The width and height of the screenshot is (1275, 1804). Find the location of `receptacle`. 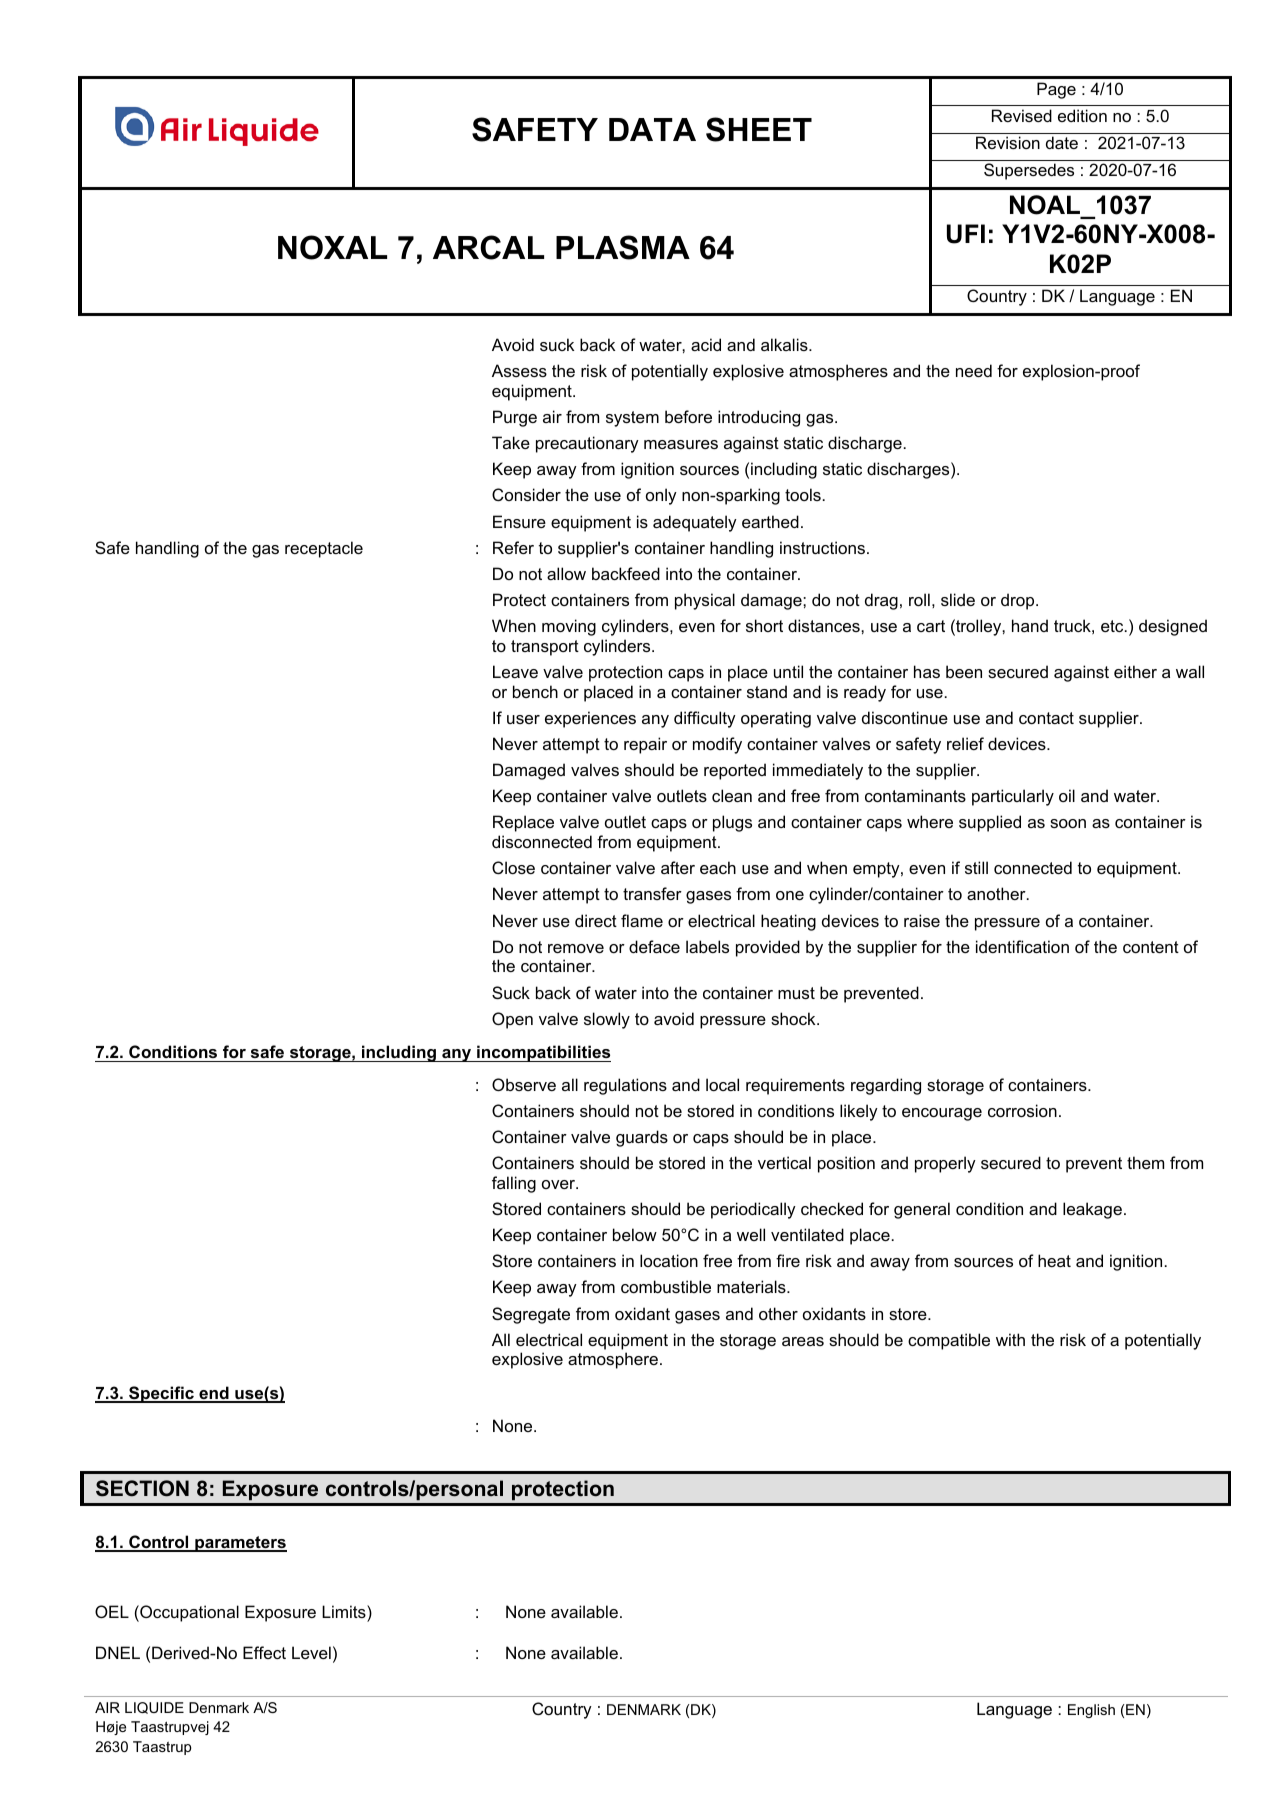

receptacle is located at coordinates (324, 549).
